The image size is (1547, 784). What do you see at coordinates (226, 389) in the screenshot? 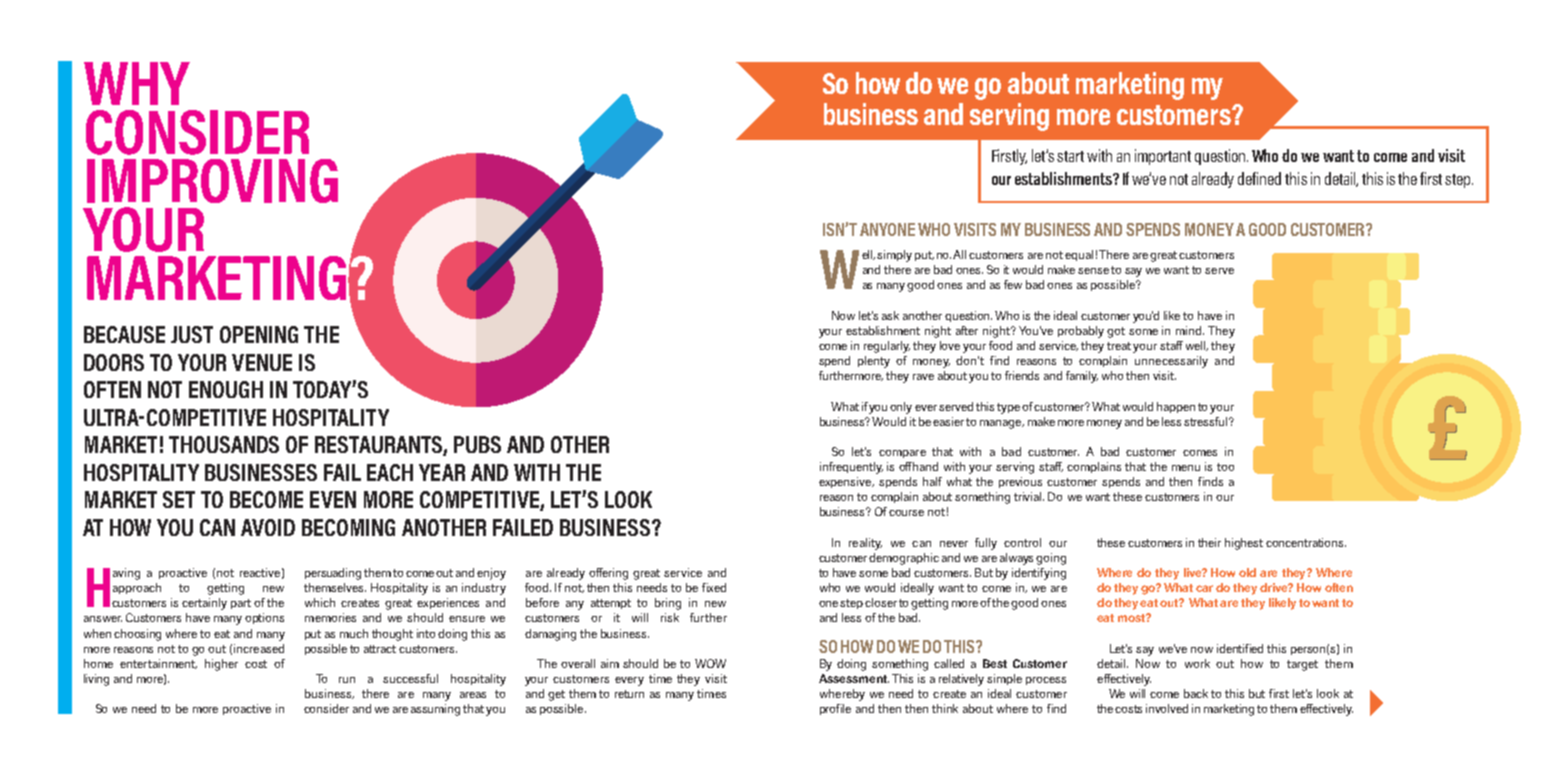
I see `ENOUGH` at bounding box center [226, 389].
